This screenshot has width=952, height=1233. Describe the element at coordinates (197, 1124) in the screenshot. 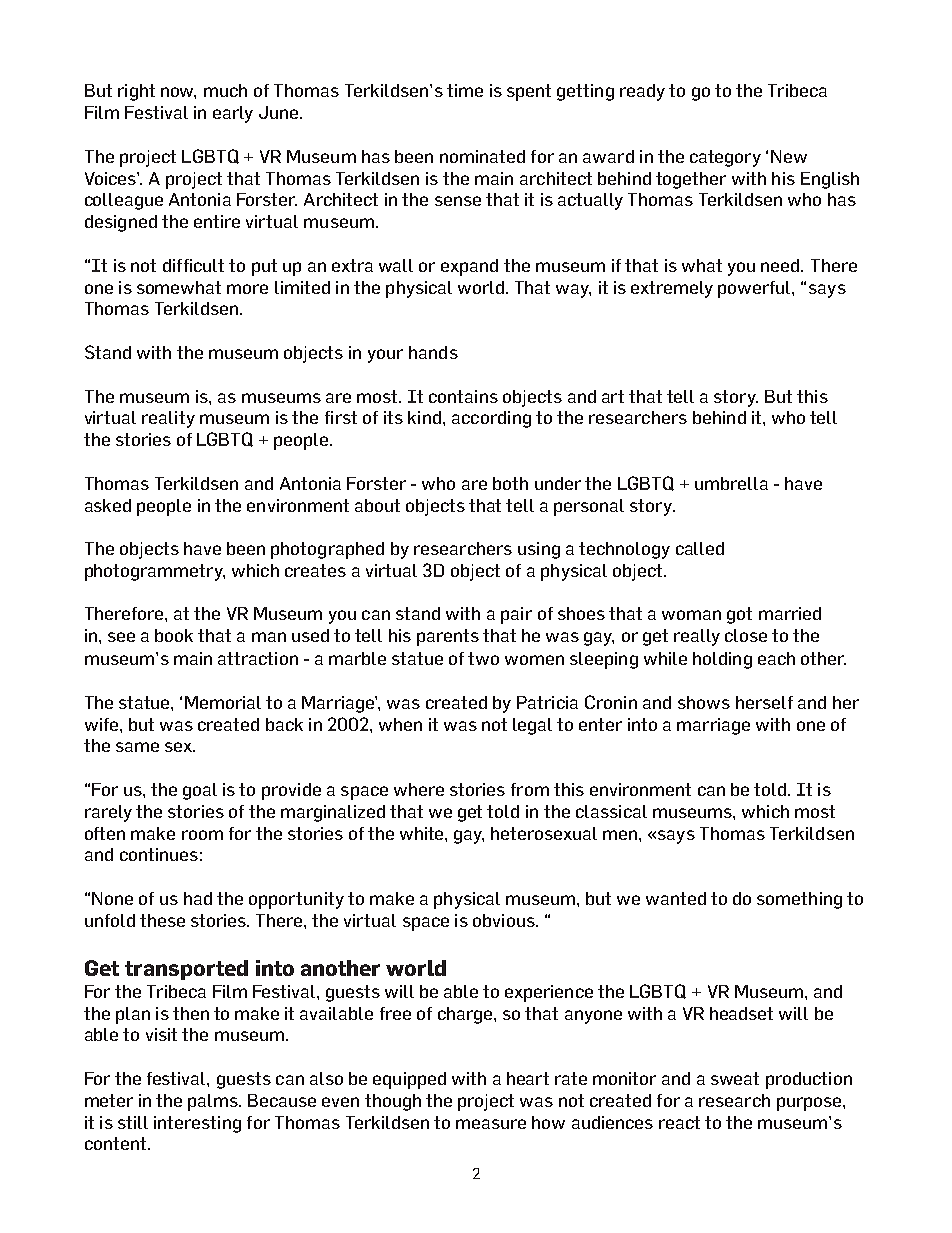

I see `interesting` at that location.
